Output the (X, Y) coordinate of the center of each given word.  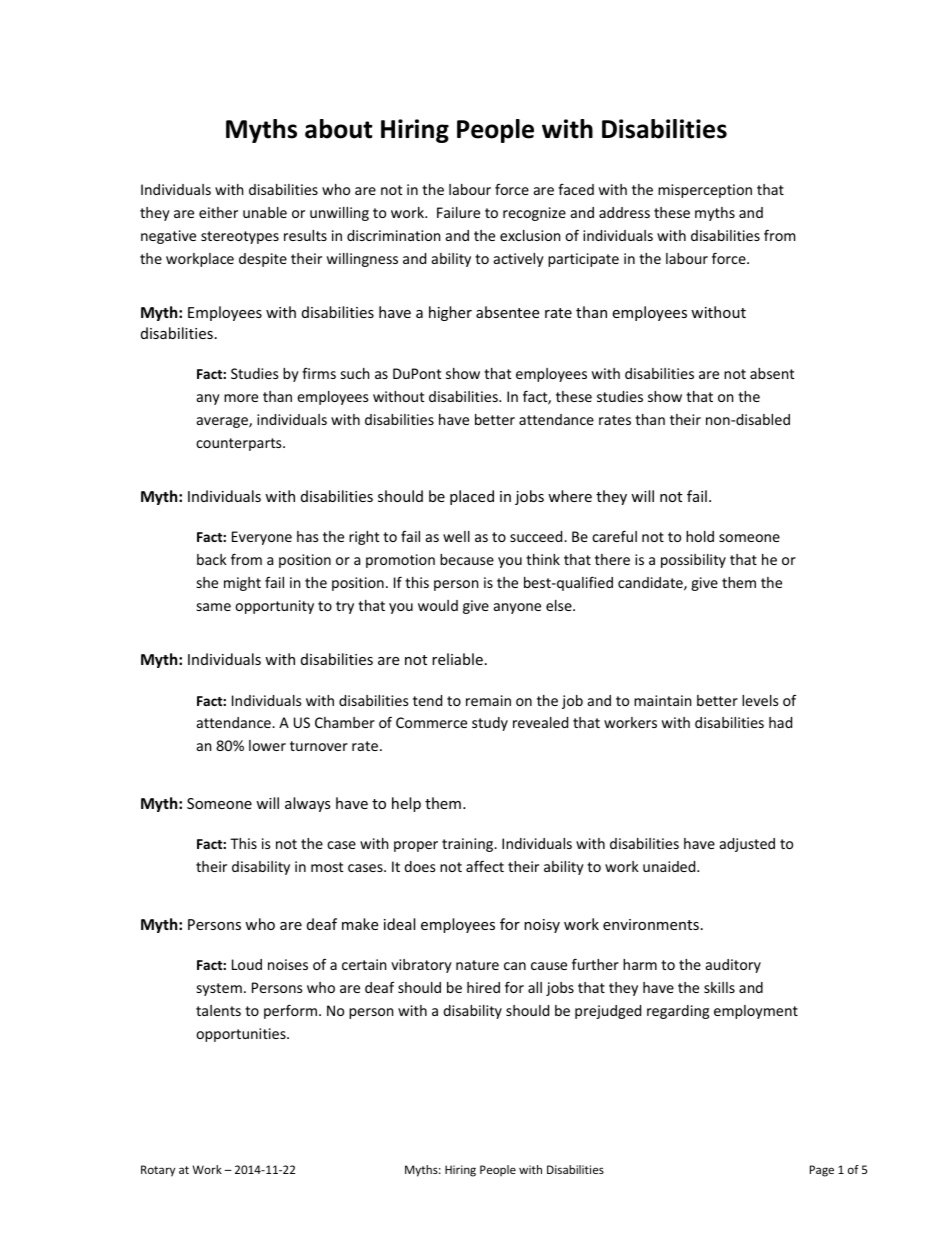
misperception (705, 191)
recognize (534, 214)
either (218, 212)
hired (483, 987)
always (308, 804)
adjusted (747, 845)
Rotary (158, 1171)
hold (700, 536)
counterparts (240, 444)
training (469, 845)
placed (472, 497)
